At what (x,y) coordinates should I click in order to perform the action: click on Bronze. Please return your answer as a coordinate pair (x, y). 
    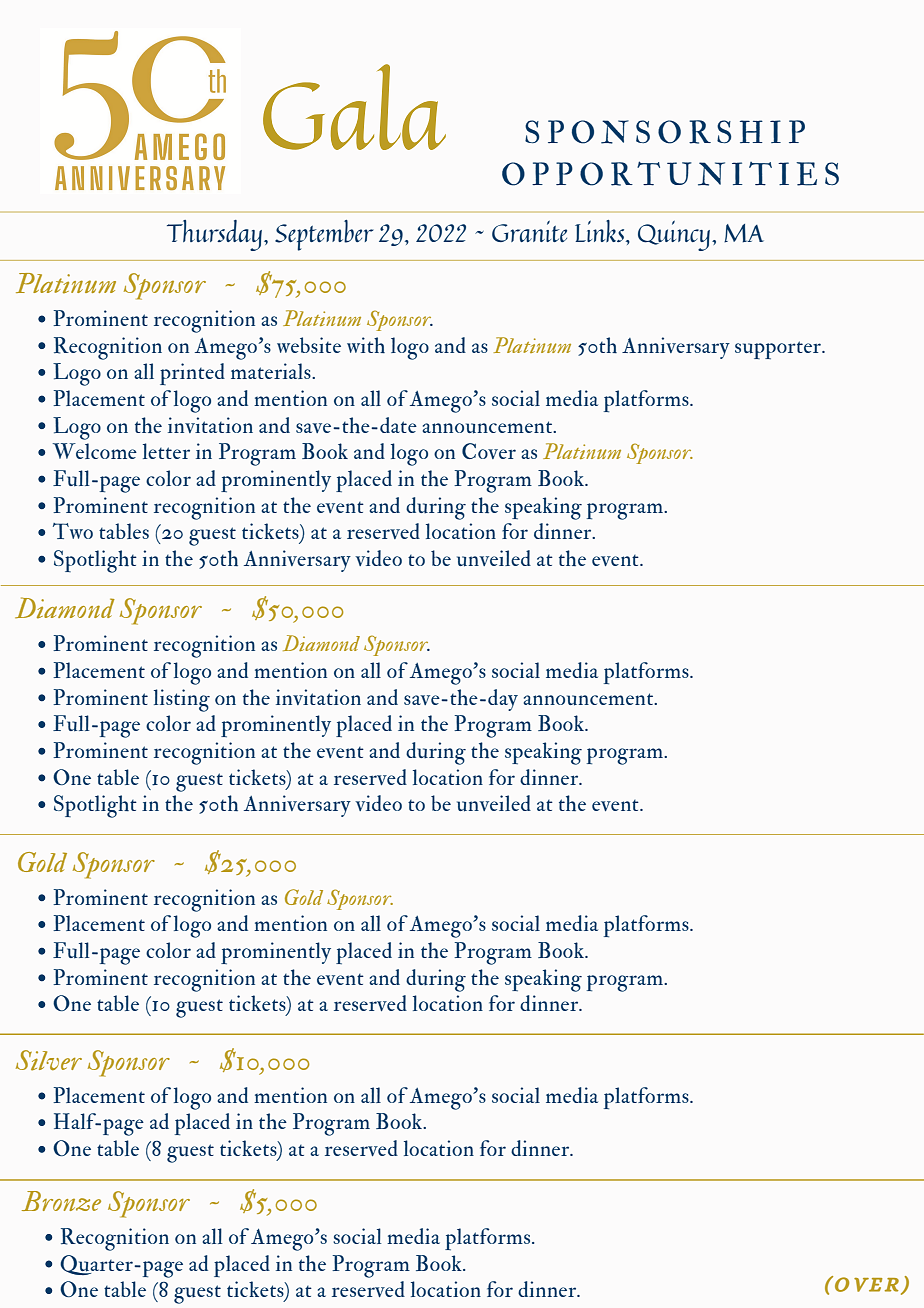
    Looking at the image, I should click on (61, 1201).
